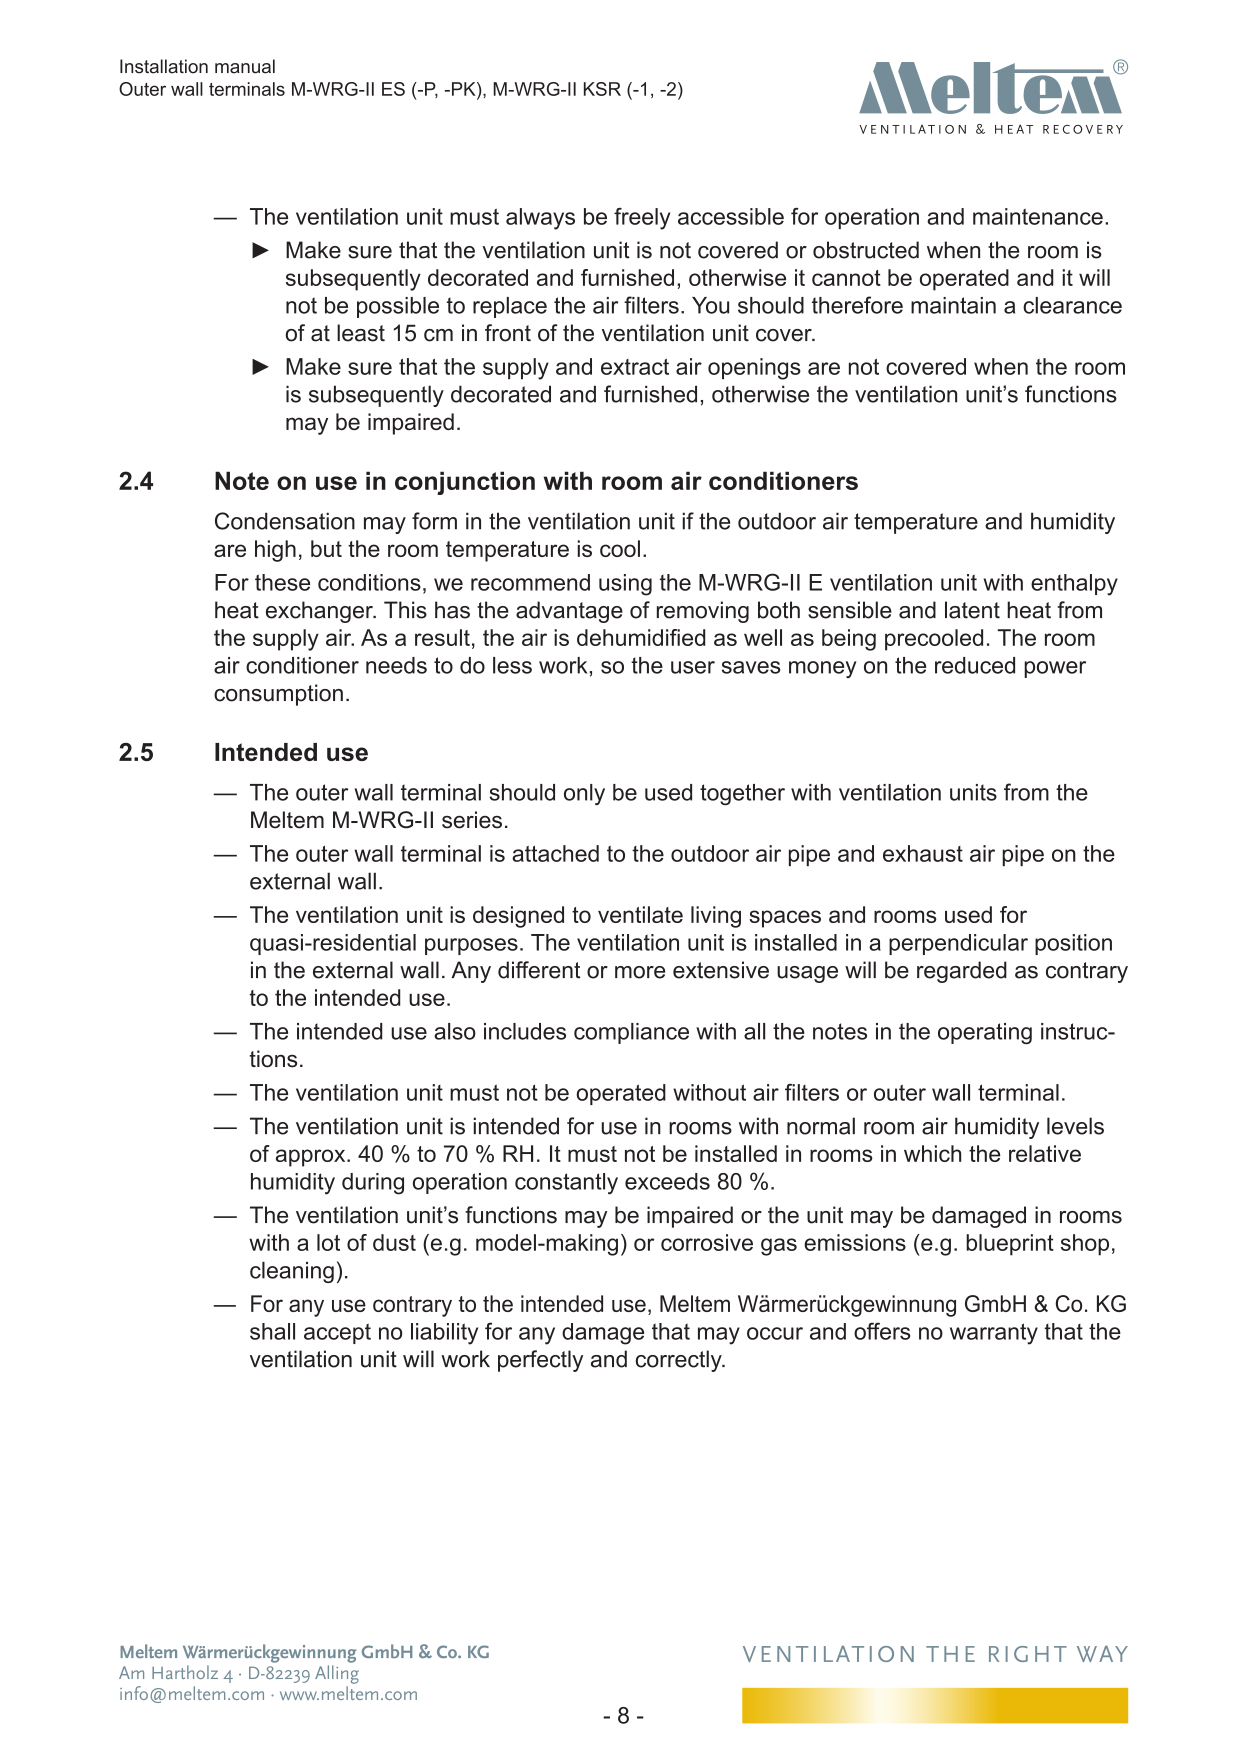 The image size is (1247, 1763). What do you see at coordinates (642, 219) in the screenshot?
I see `freely` at bounding box center [642, 219].
